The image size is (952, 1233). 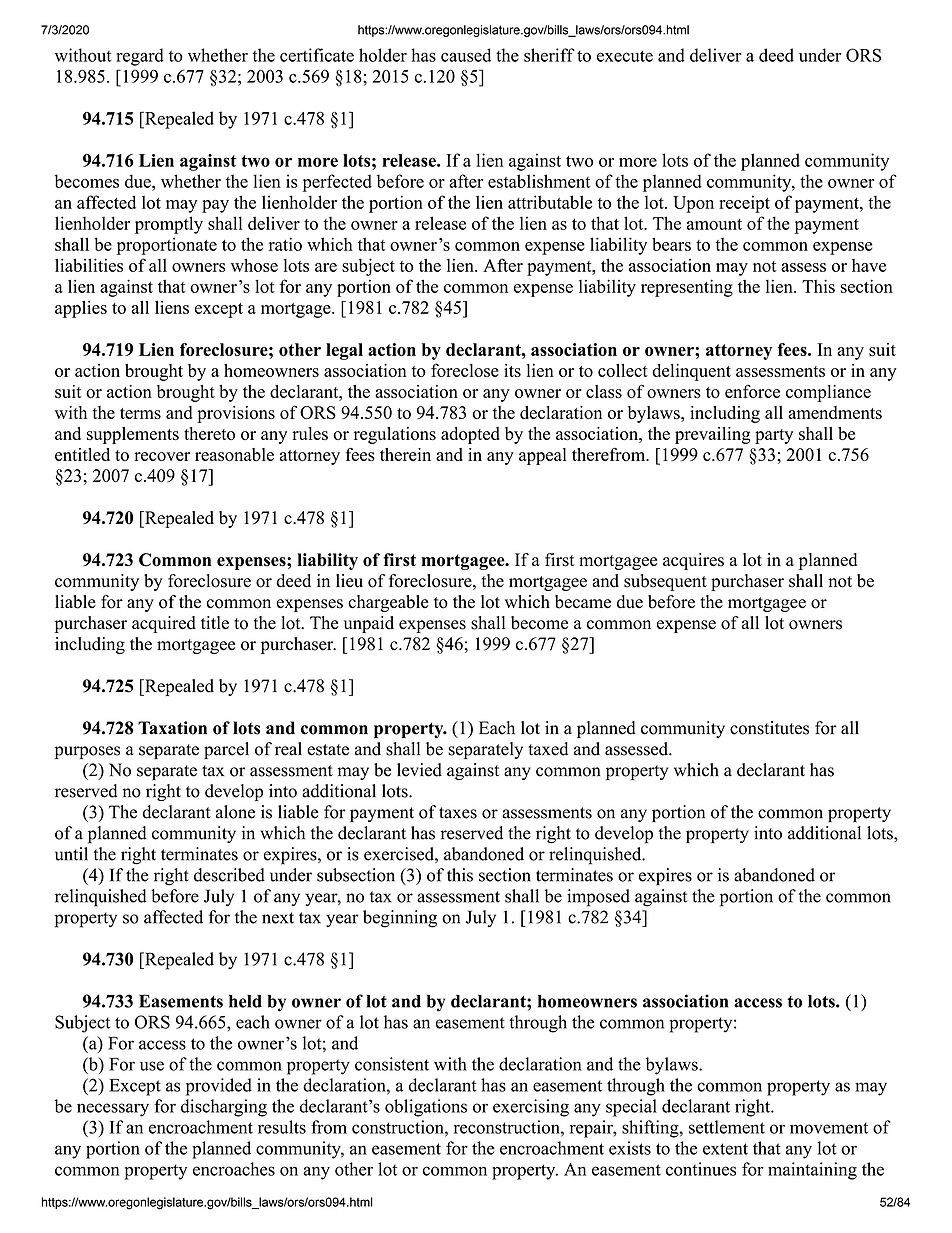 What do you see at coordinates (466, 55) in the screenshot?
I see `caused` at bounding box center [466, 55].
